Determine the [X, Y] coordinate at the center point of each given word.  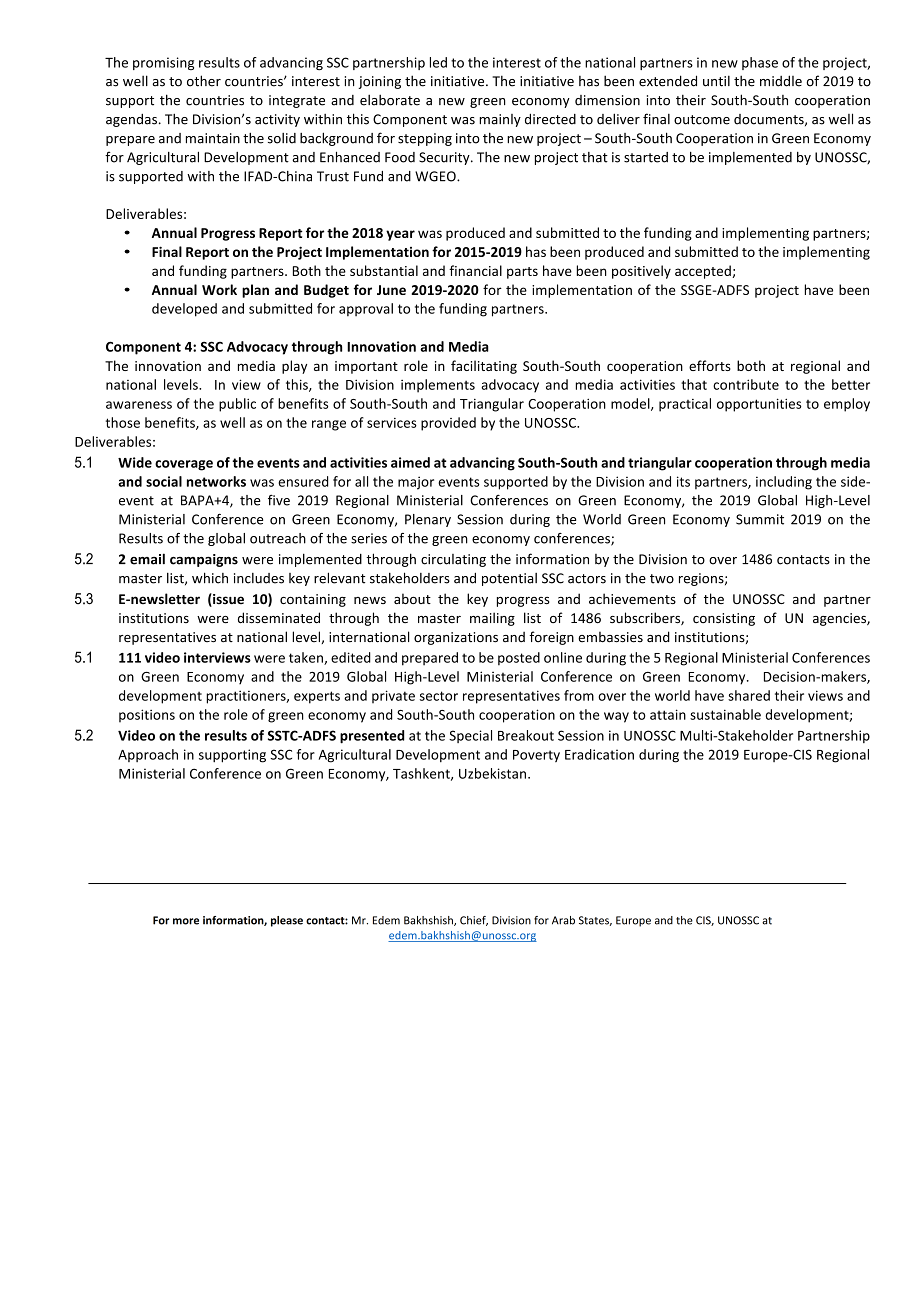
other [204, 81]
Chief [474, 921]
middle [781, 81]
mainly [500, 120]
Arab [563, 920]
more [186, 921]
